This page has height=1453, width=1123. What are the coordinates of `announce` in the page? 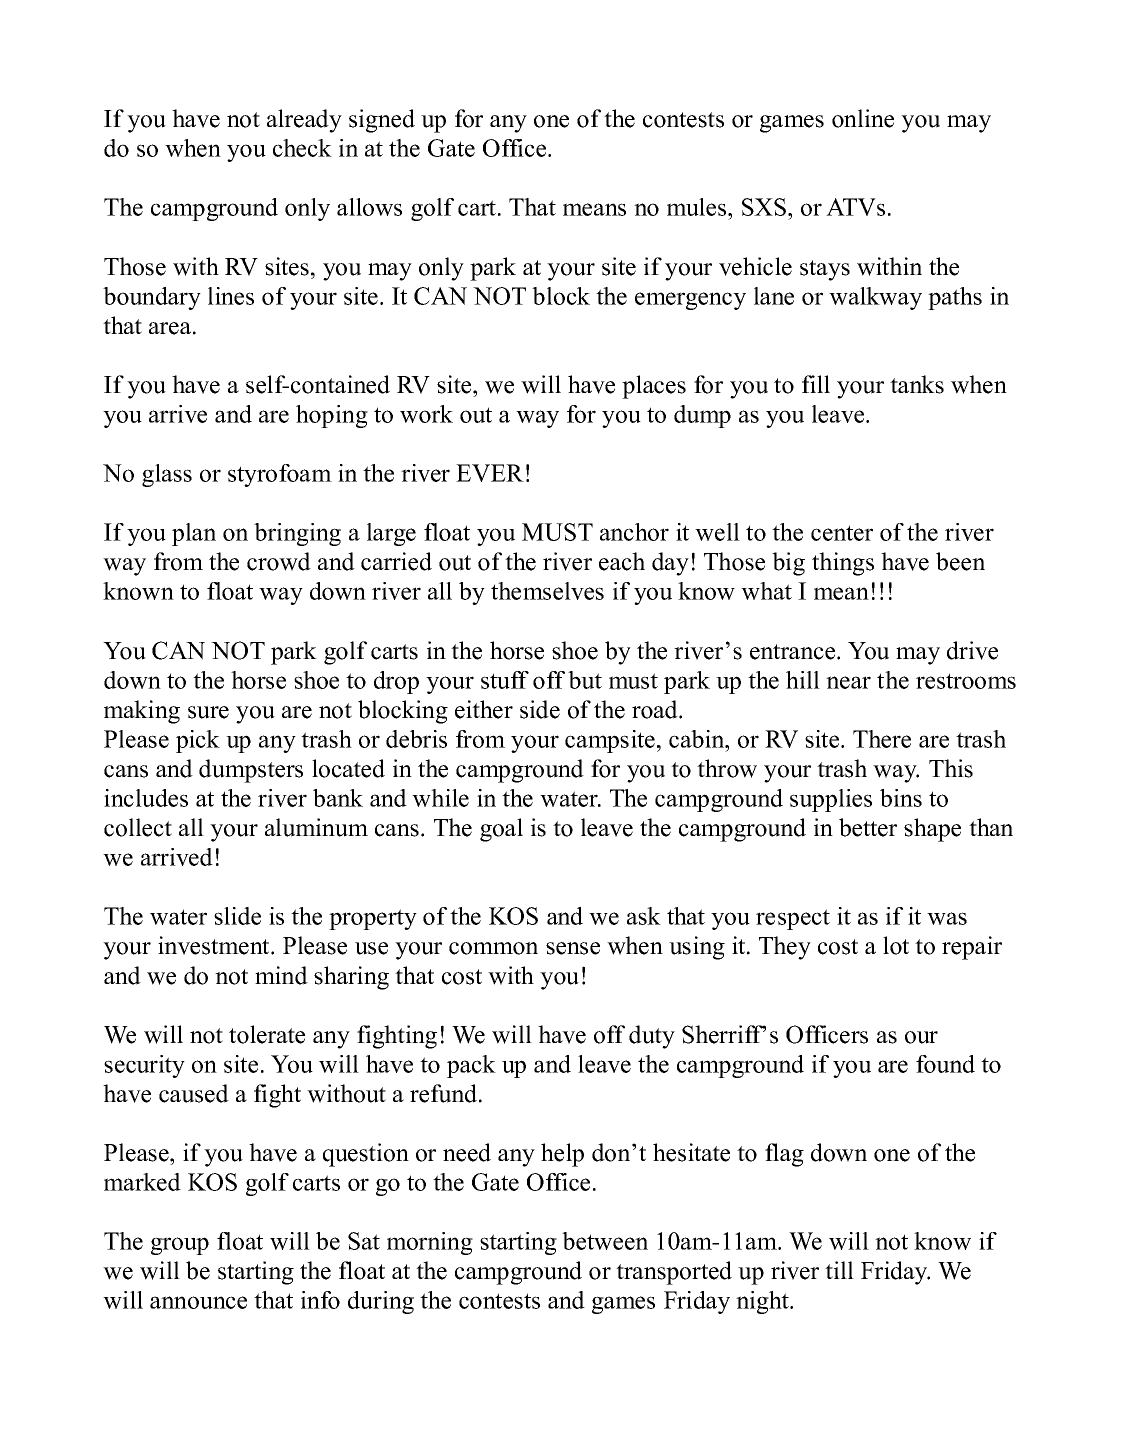 It's located at (198, 1302).
